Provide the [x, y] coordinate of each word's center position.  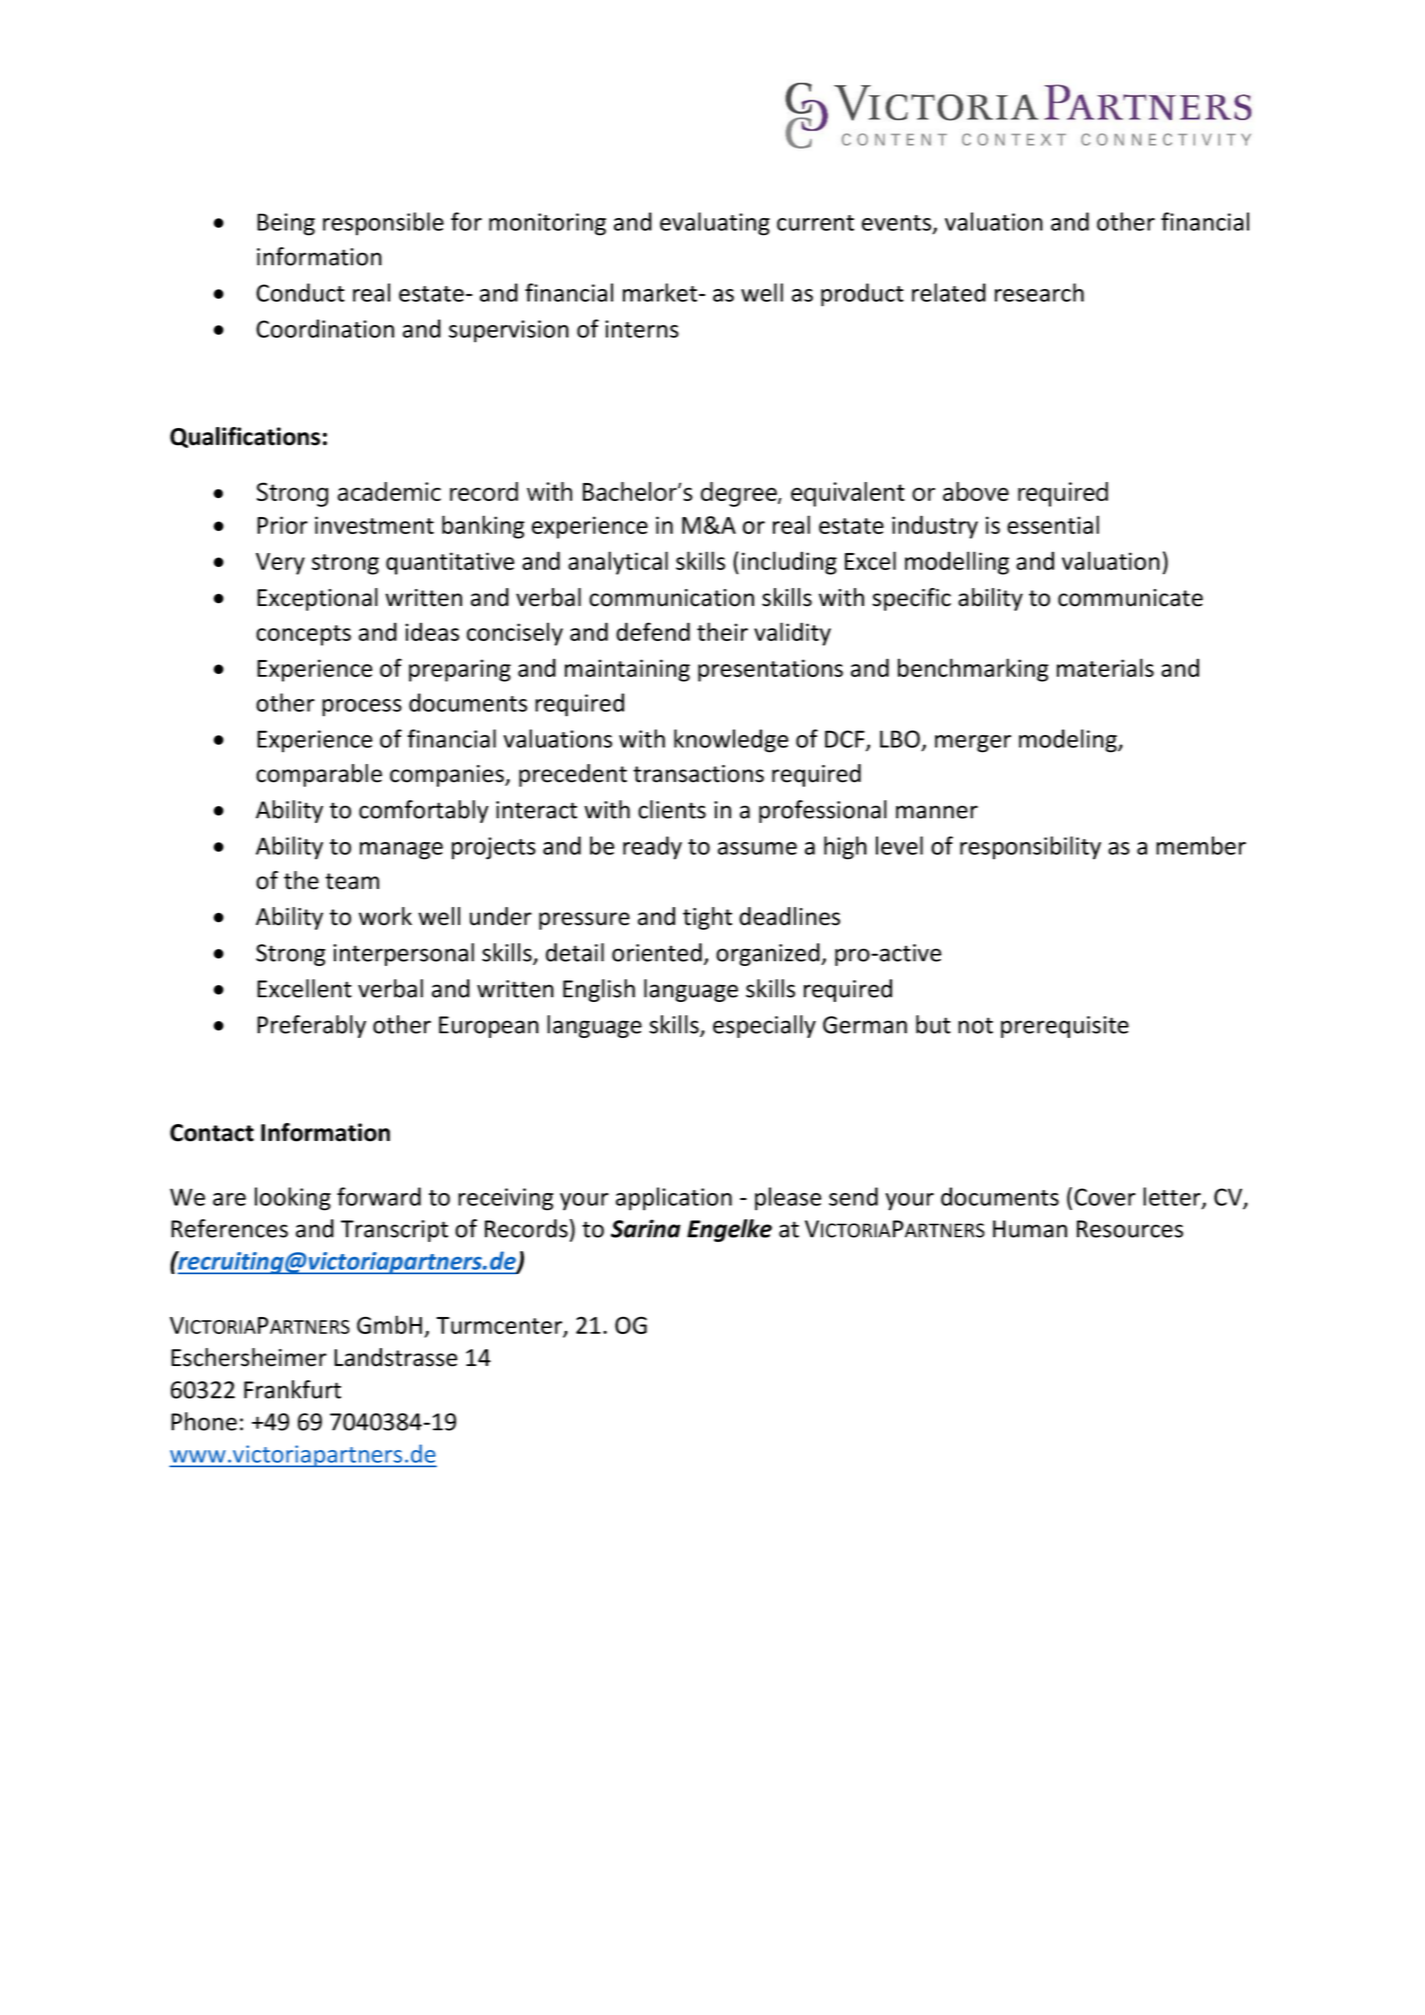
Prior [282, 525]
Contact [212, 1133]
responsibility [1030, 848]
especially [764, 1026]
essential [1053, 524]
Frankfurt [292, 1389]
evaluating [715, 224]
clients [672, 809]
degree [740, 494]
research [1039, 292]
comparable [319, 775]
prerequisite [1065, 1027]
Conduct [300, 292]
